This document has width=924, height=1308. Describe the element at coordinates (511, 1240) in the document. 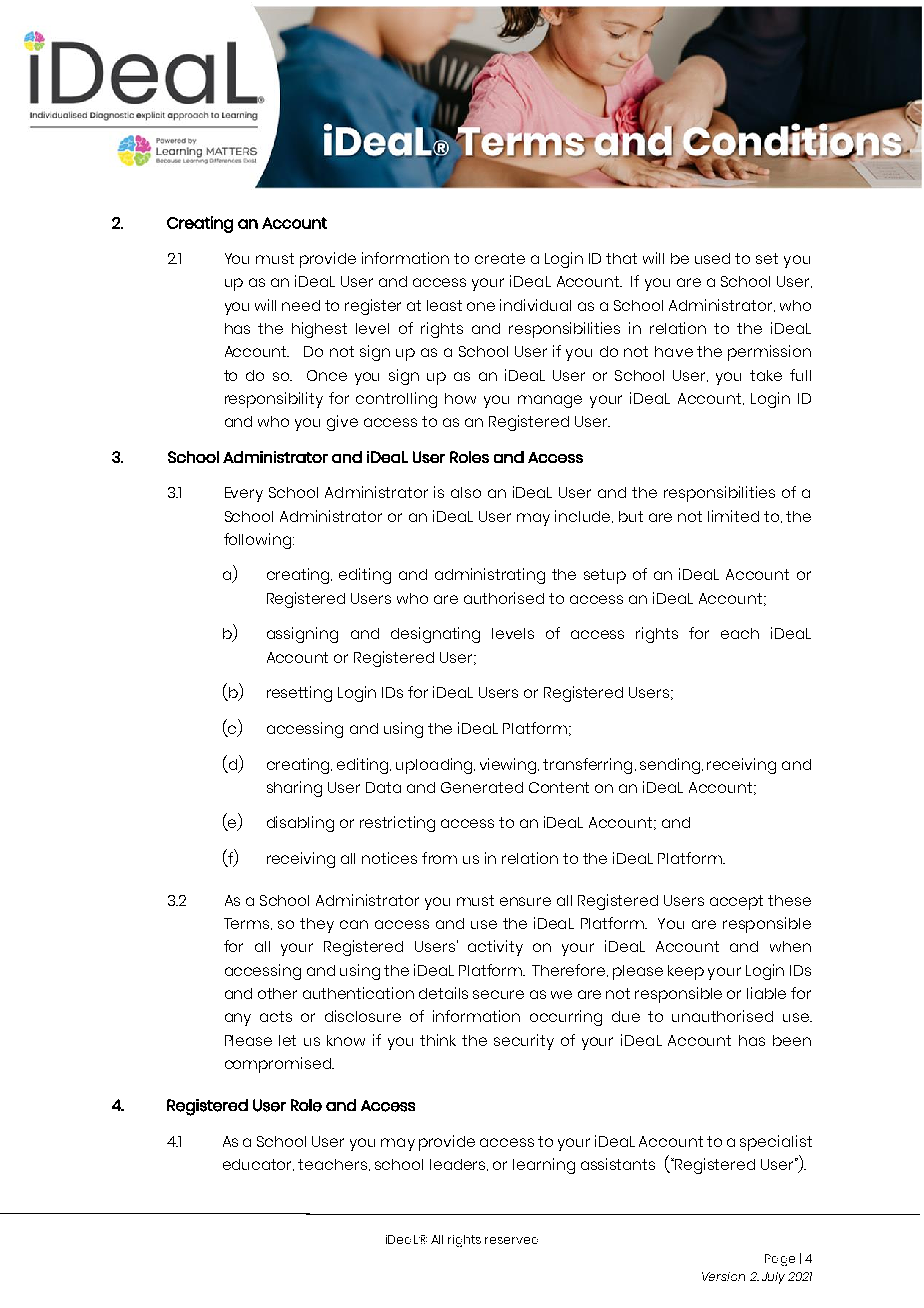

I see `reserved` at that location.
